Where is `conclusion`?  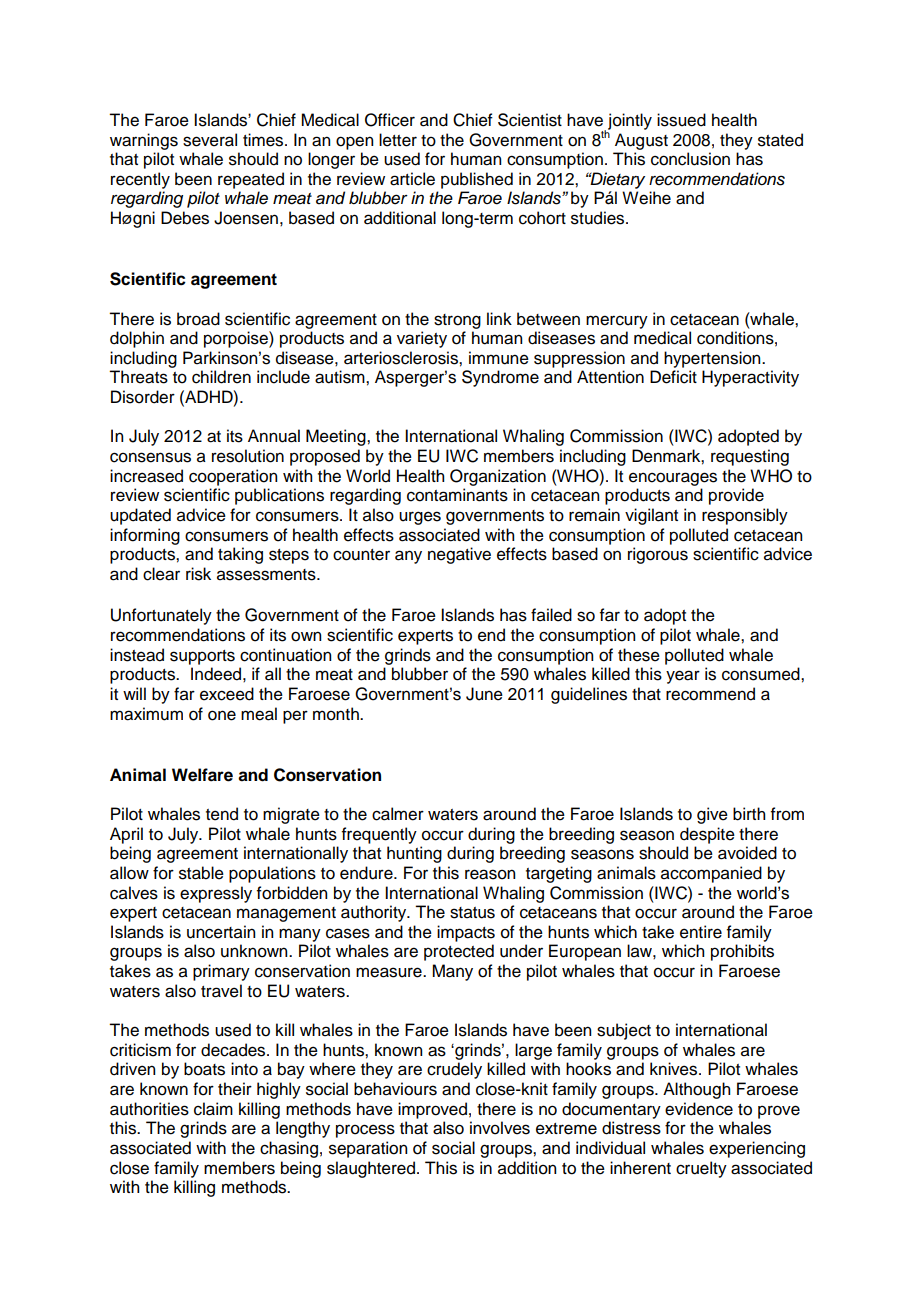
conclusion is located at coordinates (690, 159).
